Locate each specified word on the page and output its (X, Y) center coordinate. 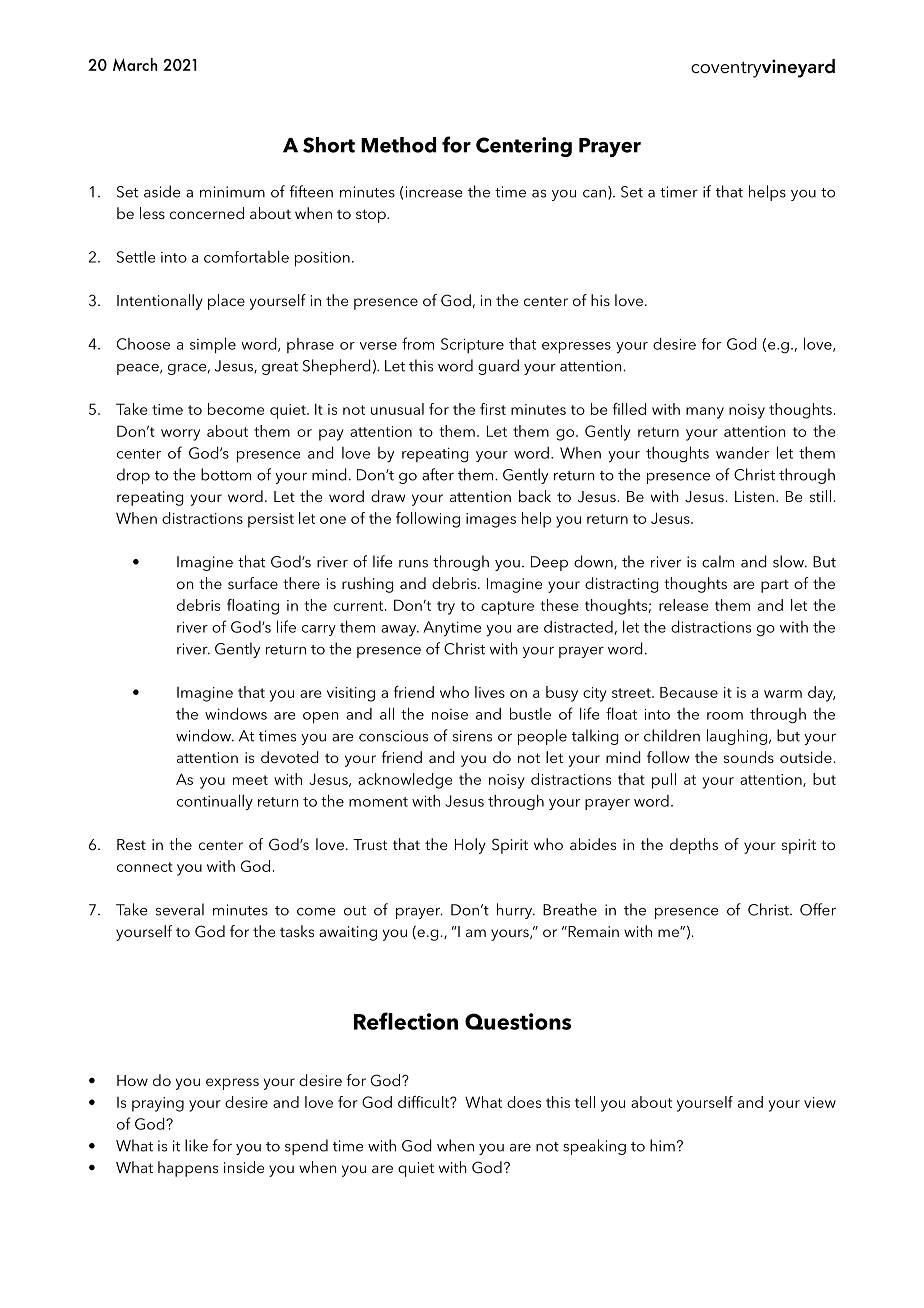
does (524, 1102)
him (662, 1145)
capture (507, 608)
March (135, 64)
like (196, 1145)
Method (398, 145)
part (775, 586)
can (594, 194)
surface (253, 583)
